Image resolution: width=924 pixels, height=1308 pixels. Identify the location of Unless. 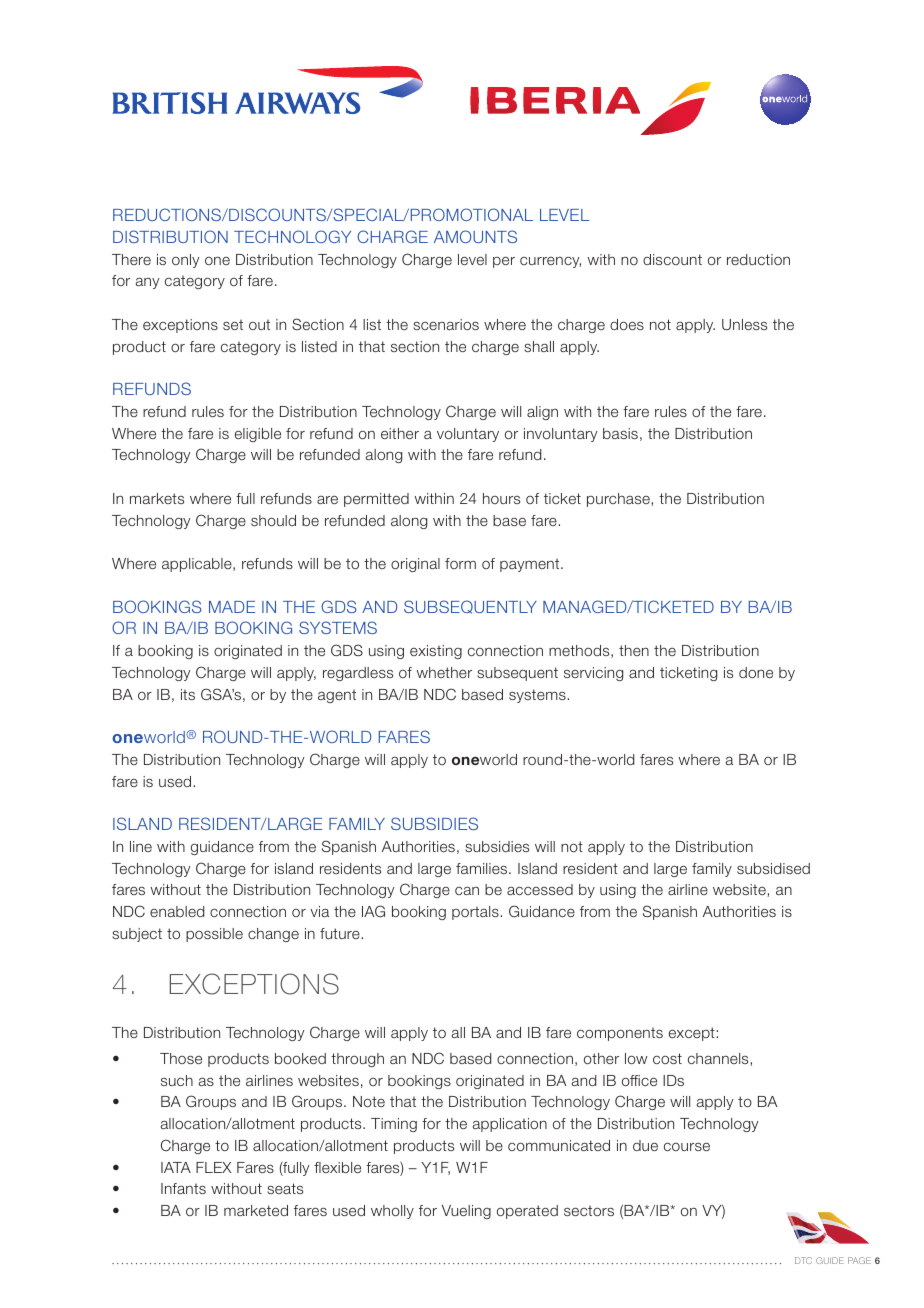
(744, 324).
